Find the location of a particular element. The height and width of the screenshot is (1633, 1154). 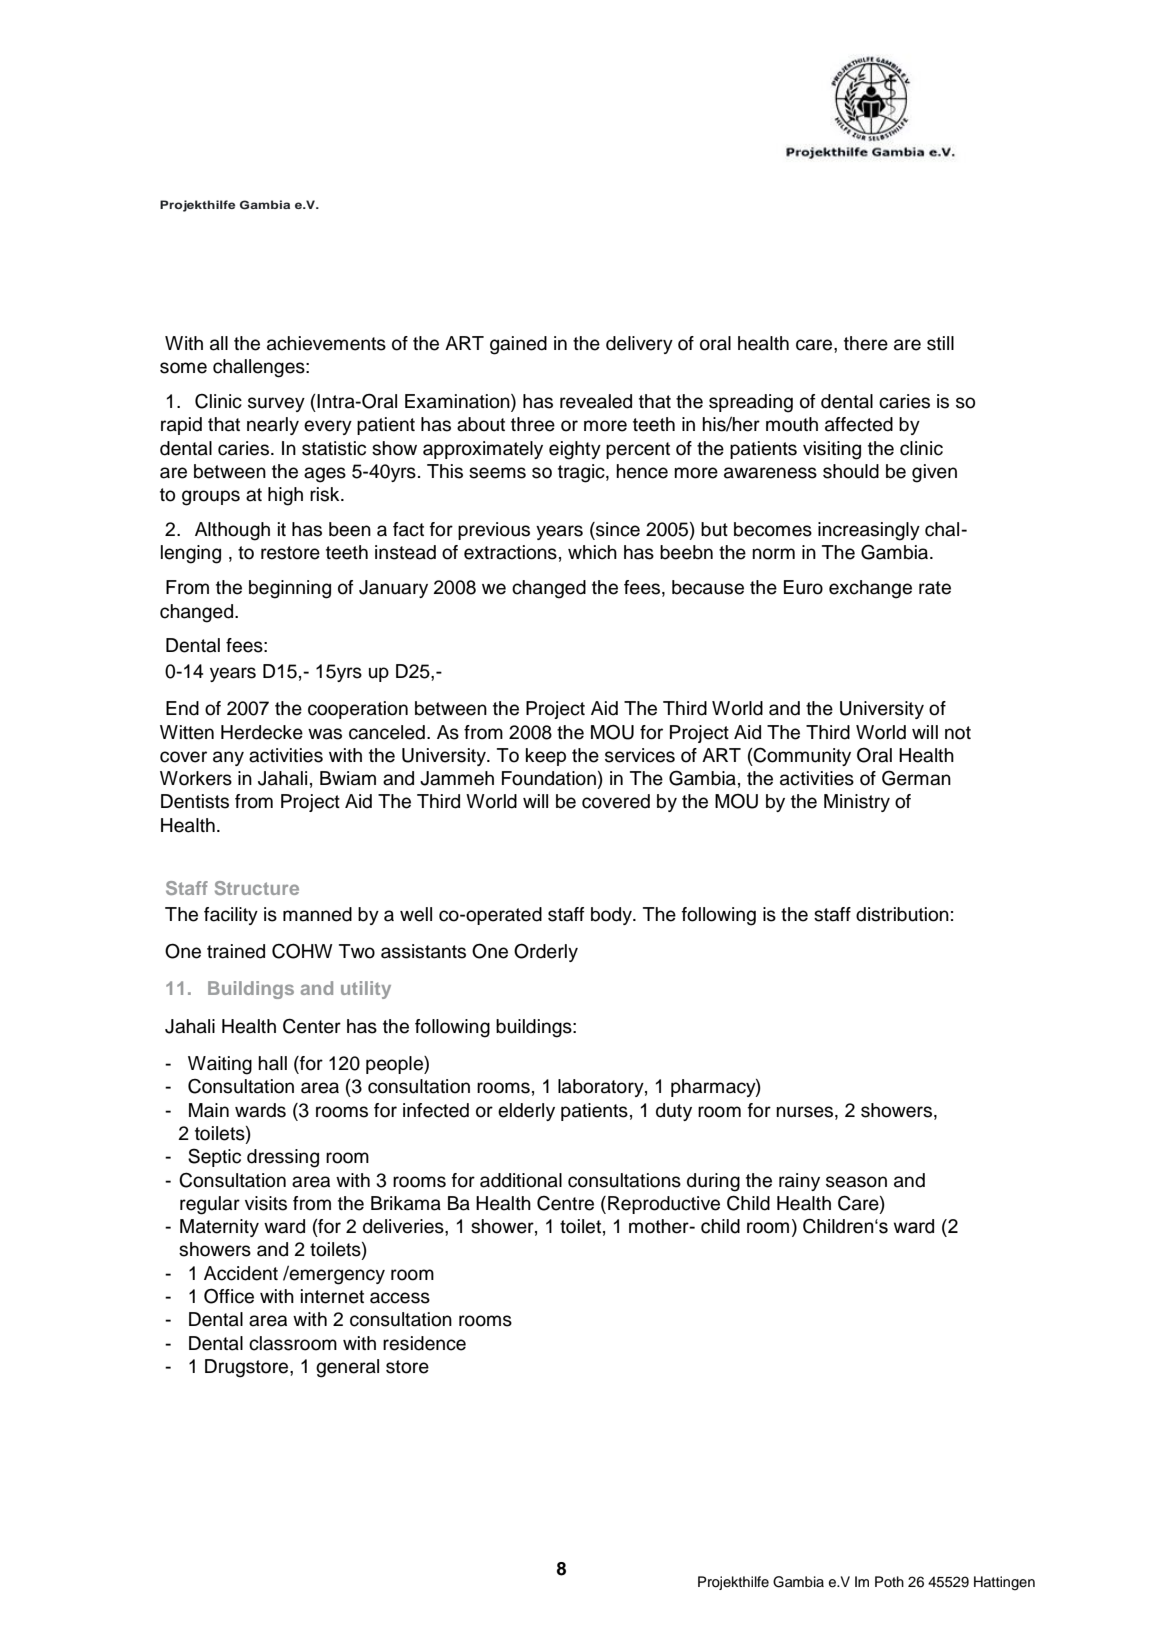

which is located at coordinates (592, 552).
